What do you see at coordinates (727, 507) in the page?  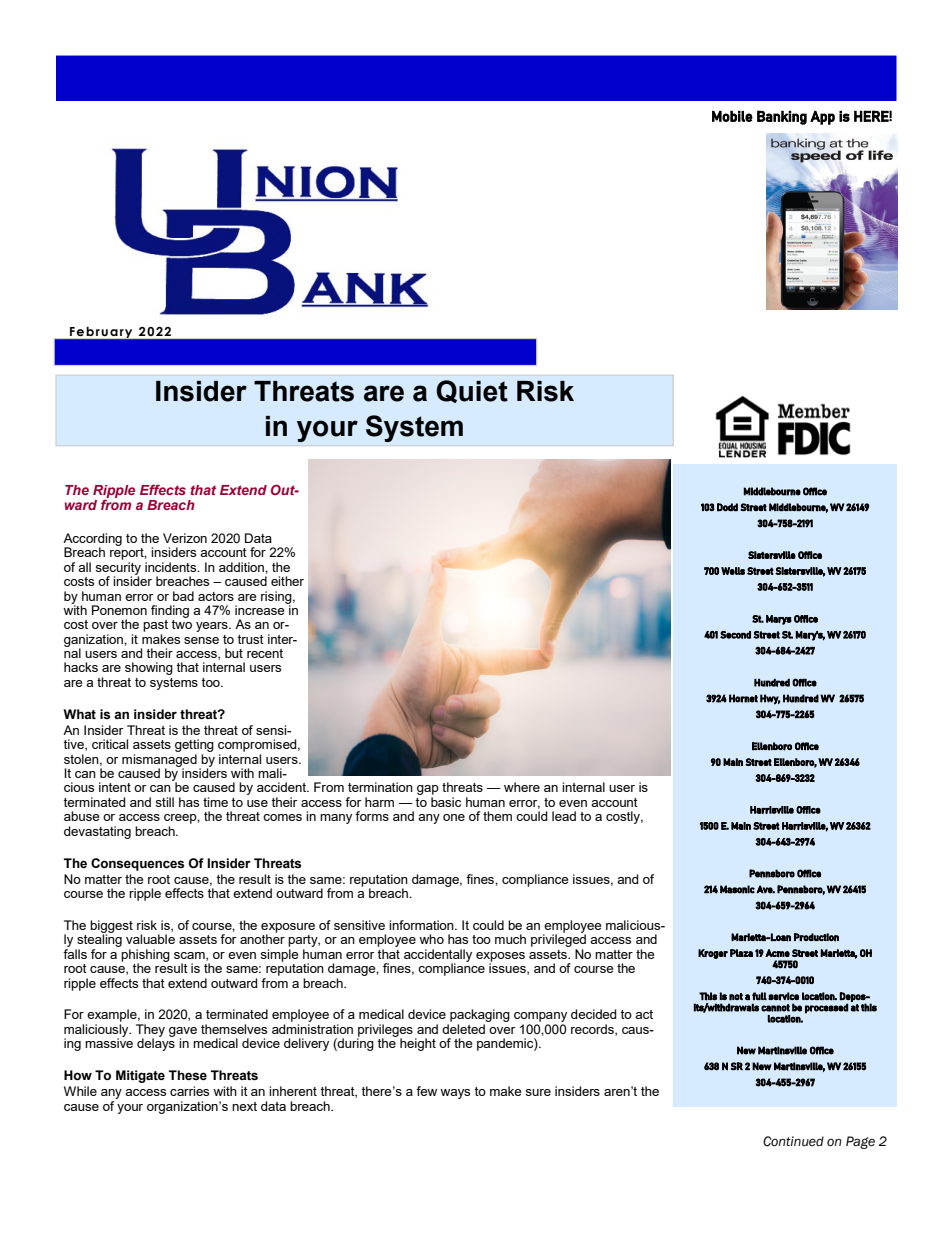 I see `Dodd` at bounding box center [727, 507].
